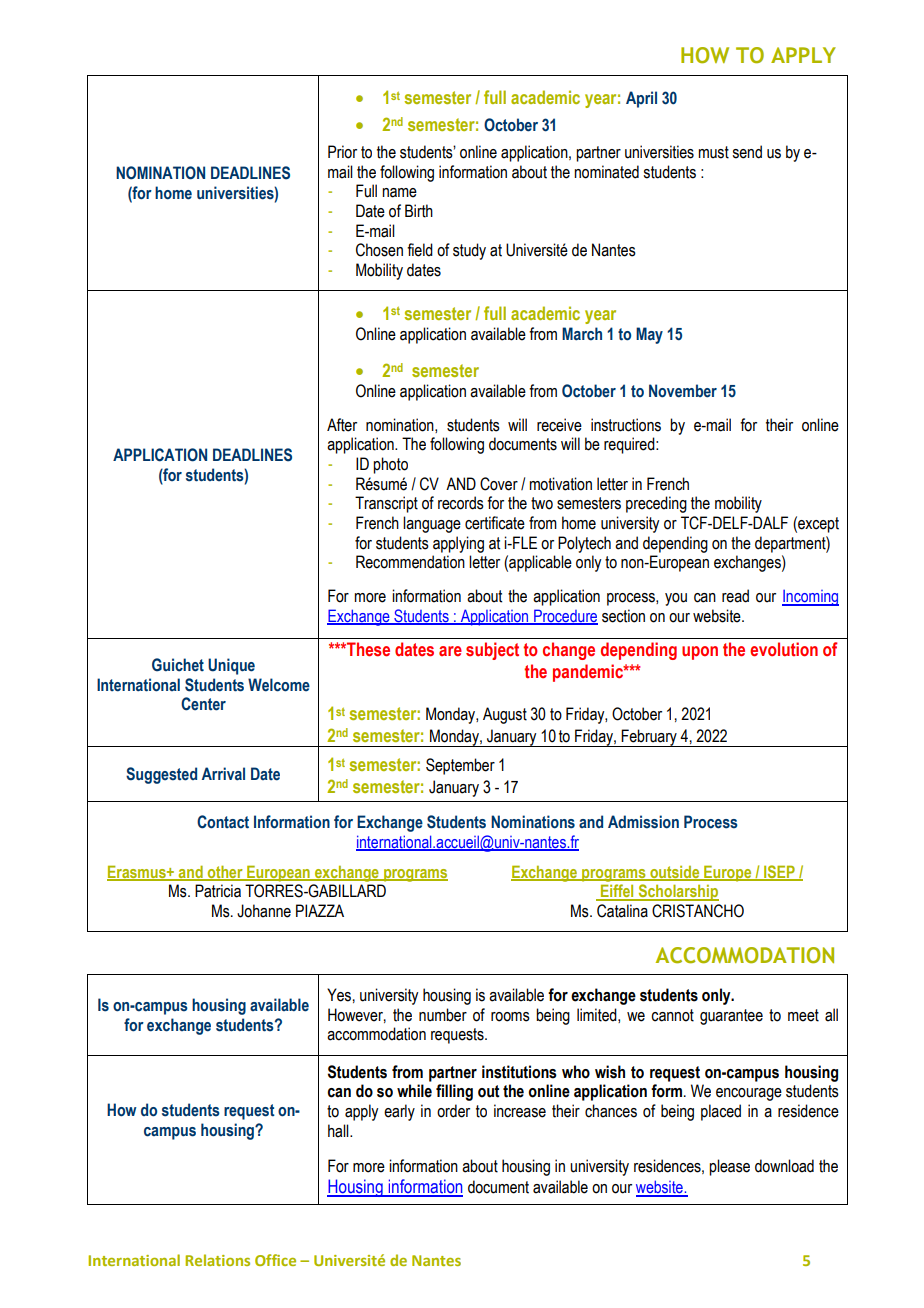 The height and width of the screenshot is (1308, 924). Describe the element at coordinates (747, 152) in the screenshot. I see `send` at that location.
